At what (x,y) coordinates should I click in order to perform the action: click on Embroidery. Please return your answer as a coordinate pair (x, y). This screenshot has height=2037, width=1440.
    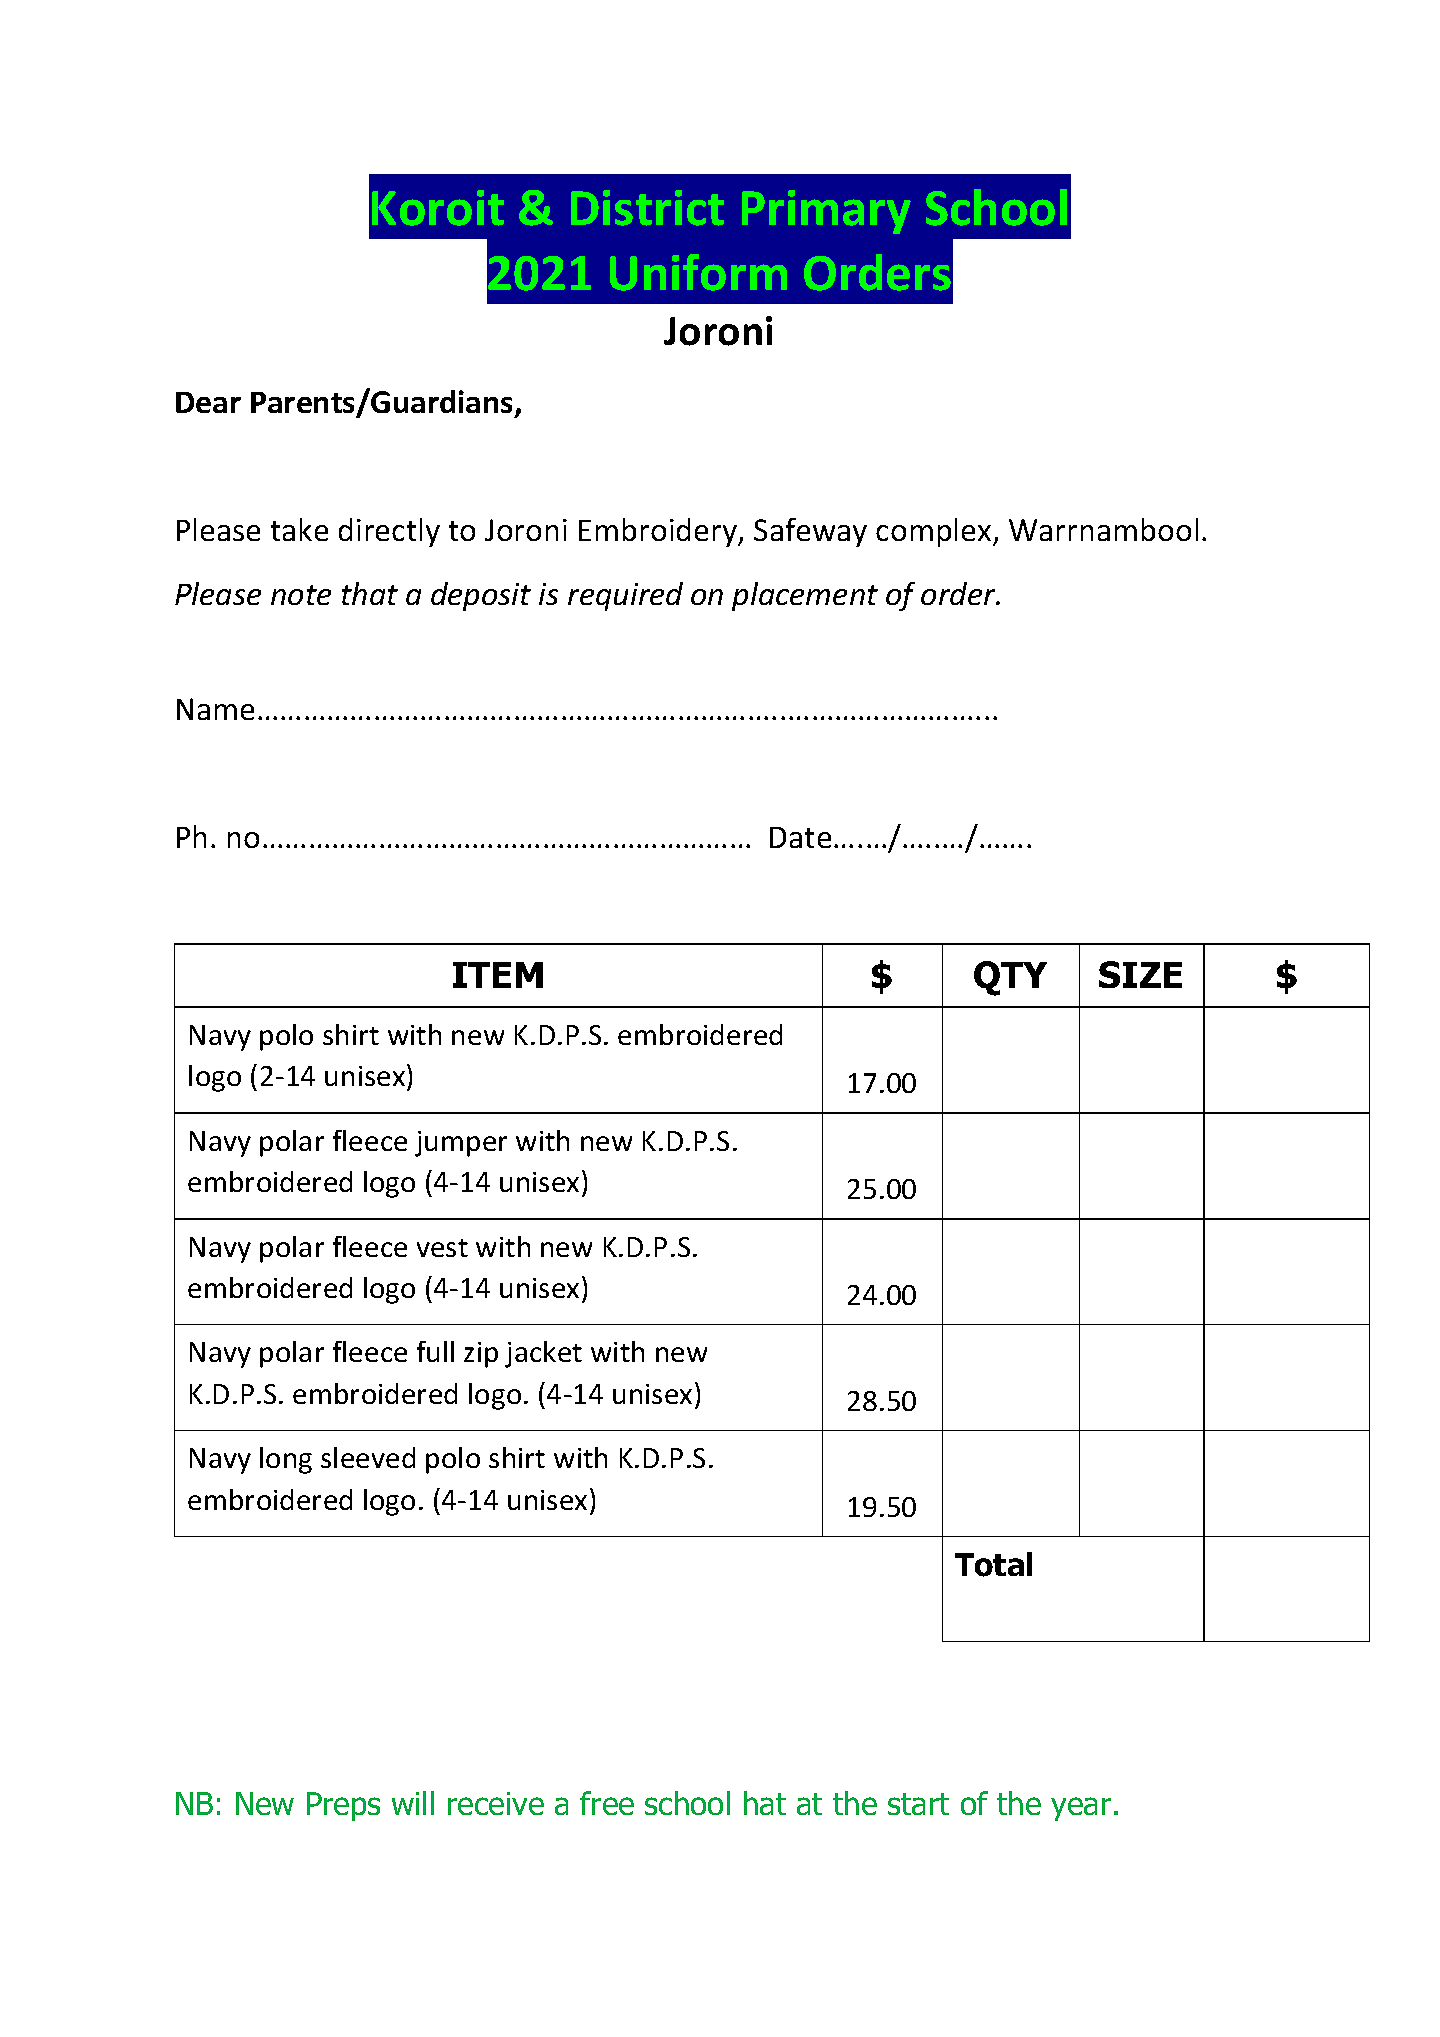
    Looking at the image, I should click on (659, 532).
